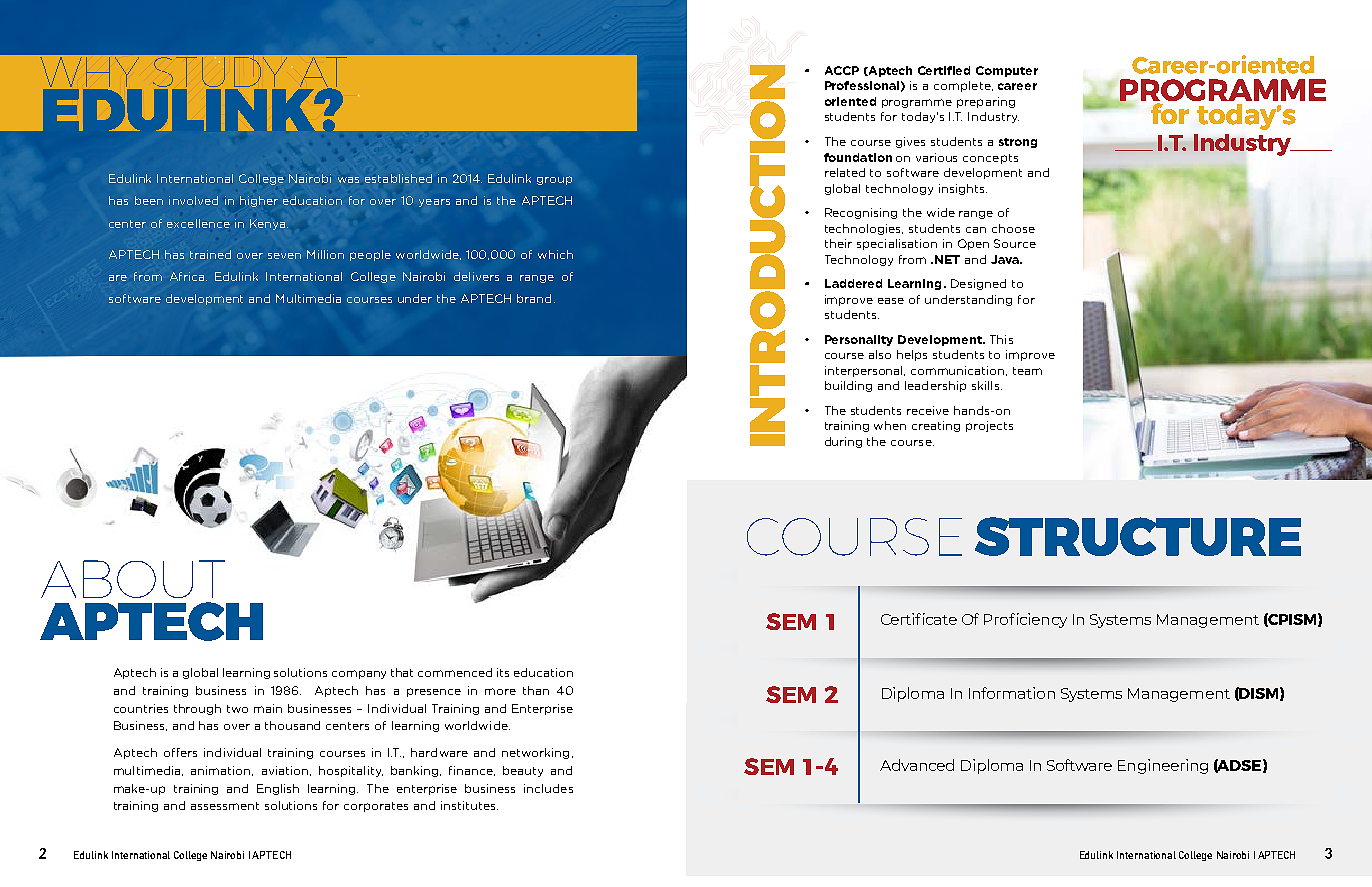  What do you see at coordinates (989, 426) in the screenshot?
I see `projects` at bounding box center [989, 426].
